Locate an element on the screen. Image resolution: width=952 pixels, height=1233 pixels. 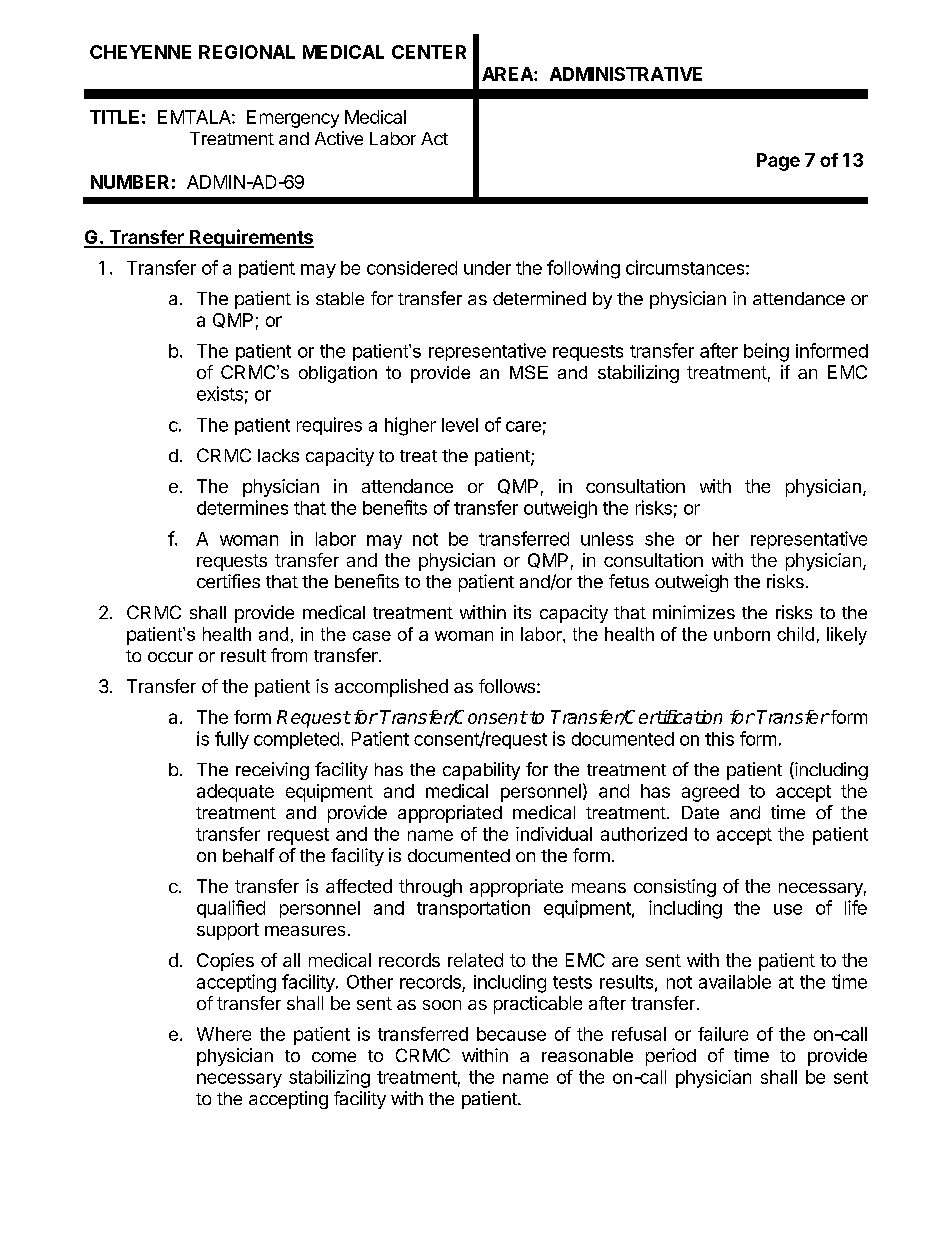
being is located at coordinates (766, 352).
